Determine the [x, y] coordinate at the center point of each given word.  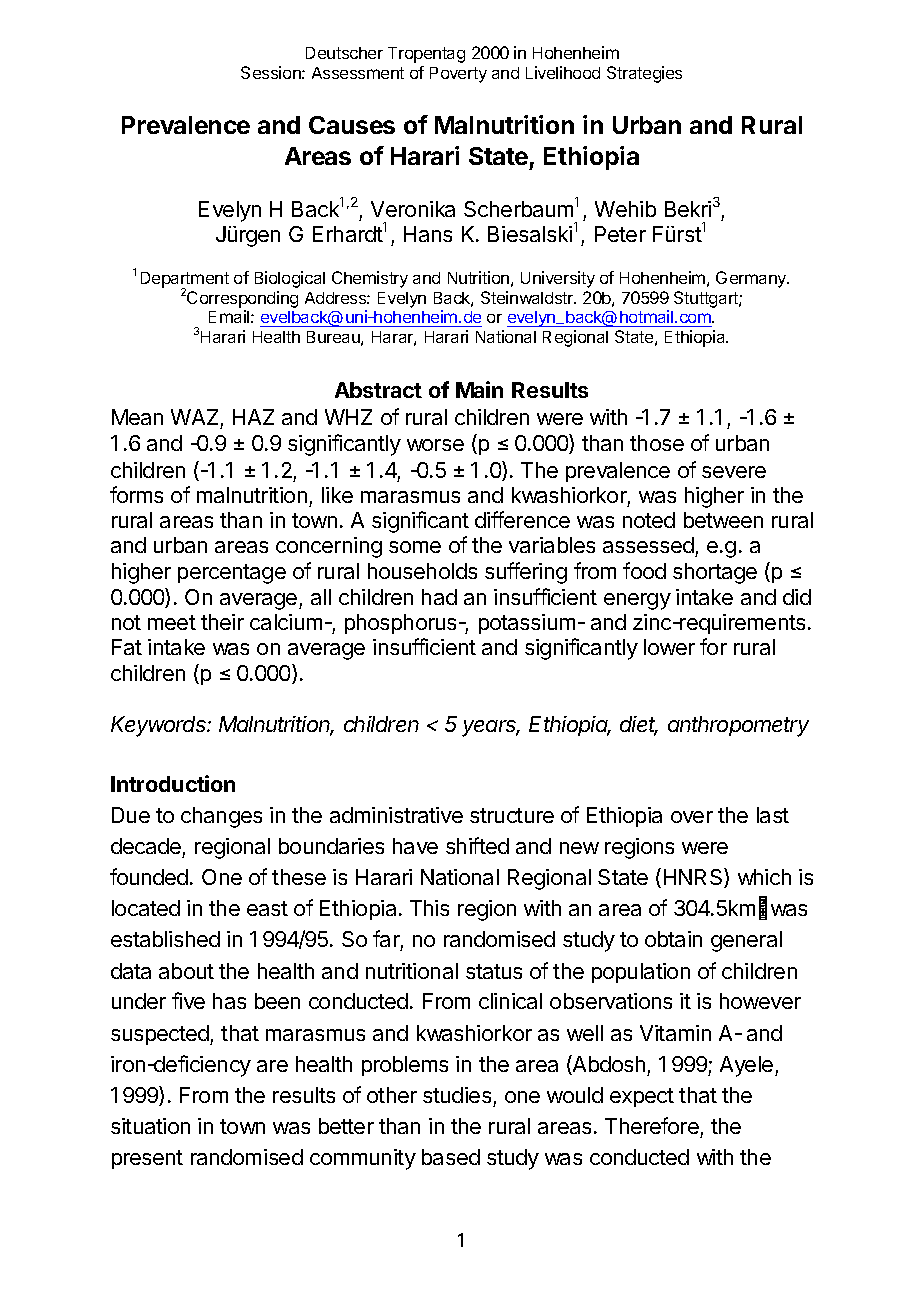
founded [149, 876]
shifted [477, 845]
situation [150, 1126]
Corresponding [241, 298]
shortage [715, 573]
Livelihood [563, 72]
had [439, 597]
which [764, 877]
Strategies [644, 74]
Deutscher [344, 53]
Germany [752, 279]
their [222, 622]
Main [479, 389]
